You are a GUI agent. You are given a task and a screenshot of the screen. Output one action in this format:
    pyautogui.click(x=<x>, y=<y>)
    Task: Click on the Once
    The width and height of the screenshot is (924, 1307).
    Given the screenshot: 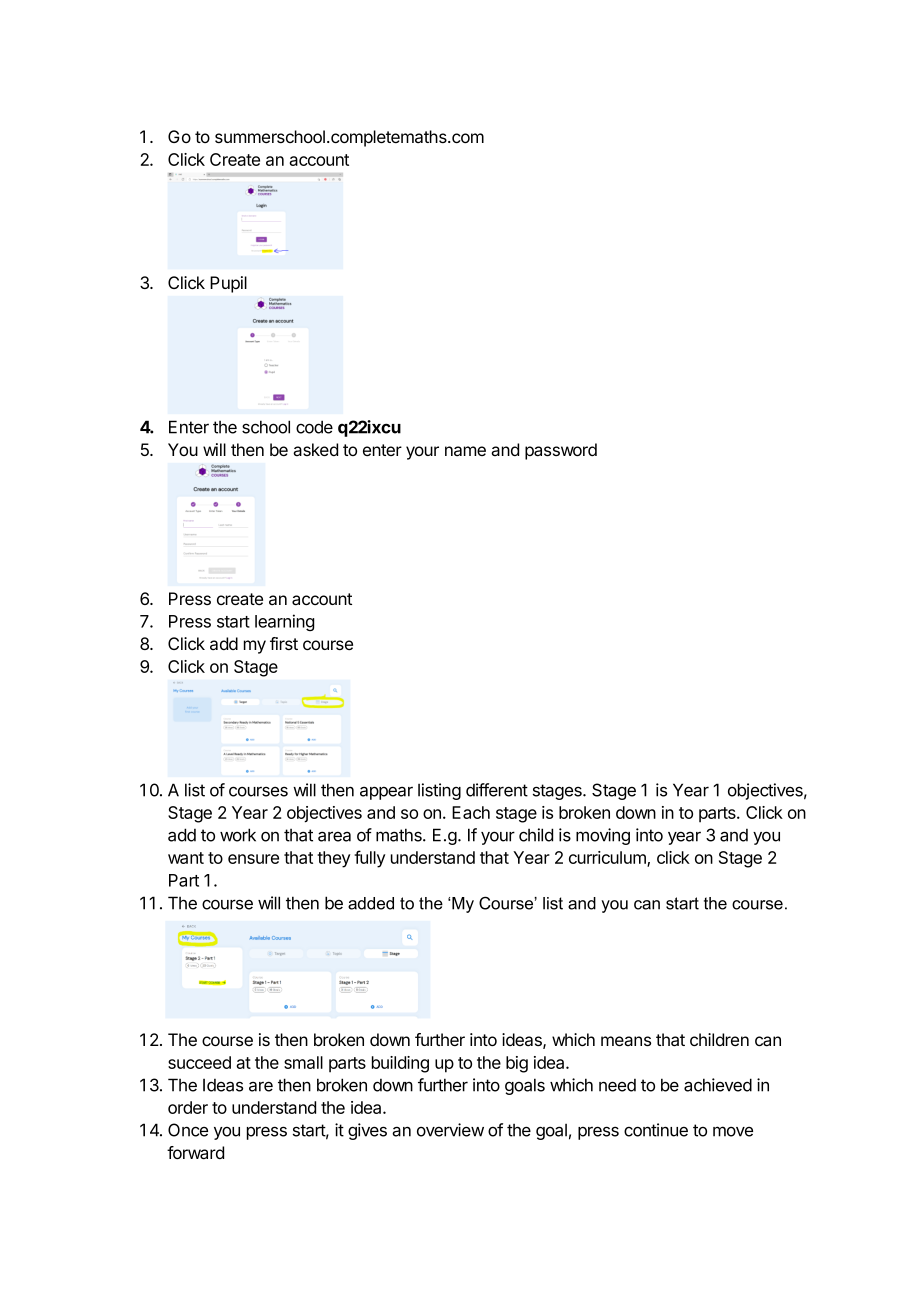 What is the action you would take?
    pyautogui.click(x=188, y=1130)
